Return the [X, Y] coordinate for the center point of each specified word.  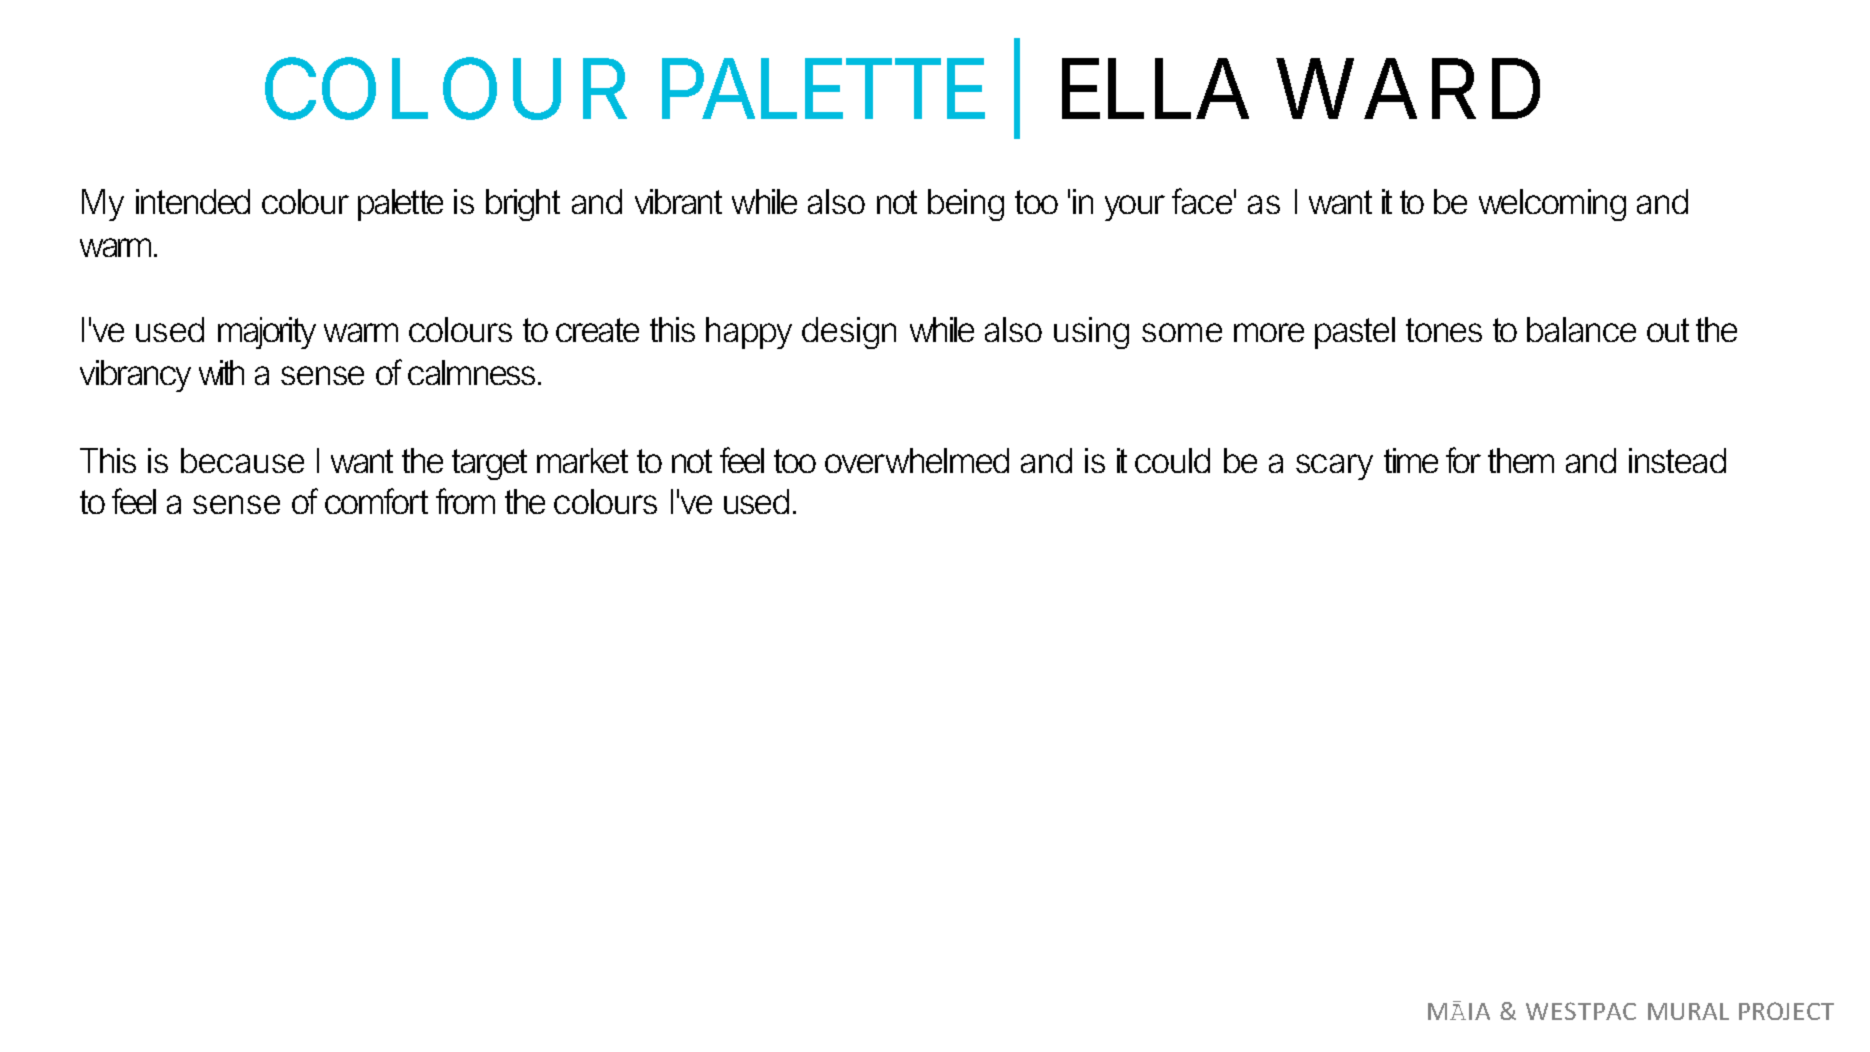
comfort [376, 501]
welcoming [1552, 205]
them [1521, 460]
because [242, 460]
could [1172, 460]
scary [1334, 467]
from [465, 501]
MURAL [1688, 1011]
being [966, 205]
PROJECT [1786, 1011]
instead [1677, 460]
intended [193, 201]
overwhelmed [917, 460]
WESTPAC [1581, 1011]
